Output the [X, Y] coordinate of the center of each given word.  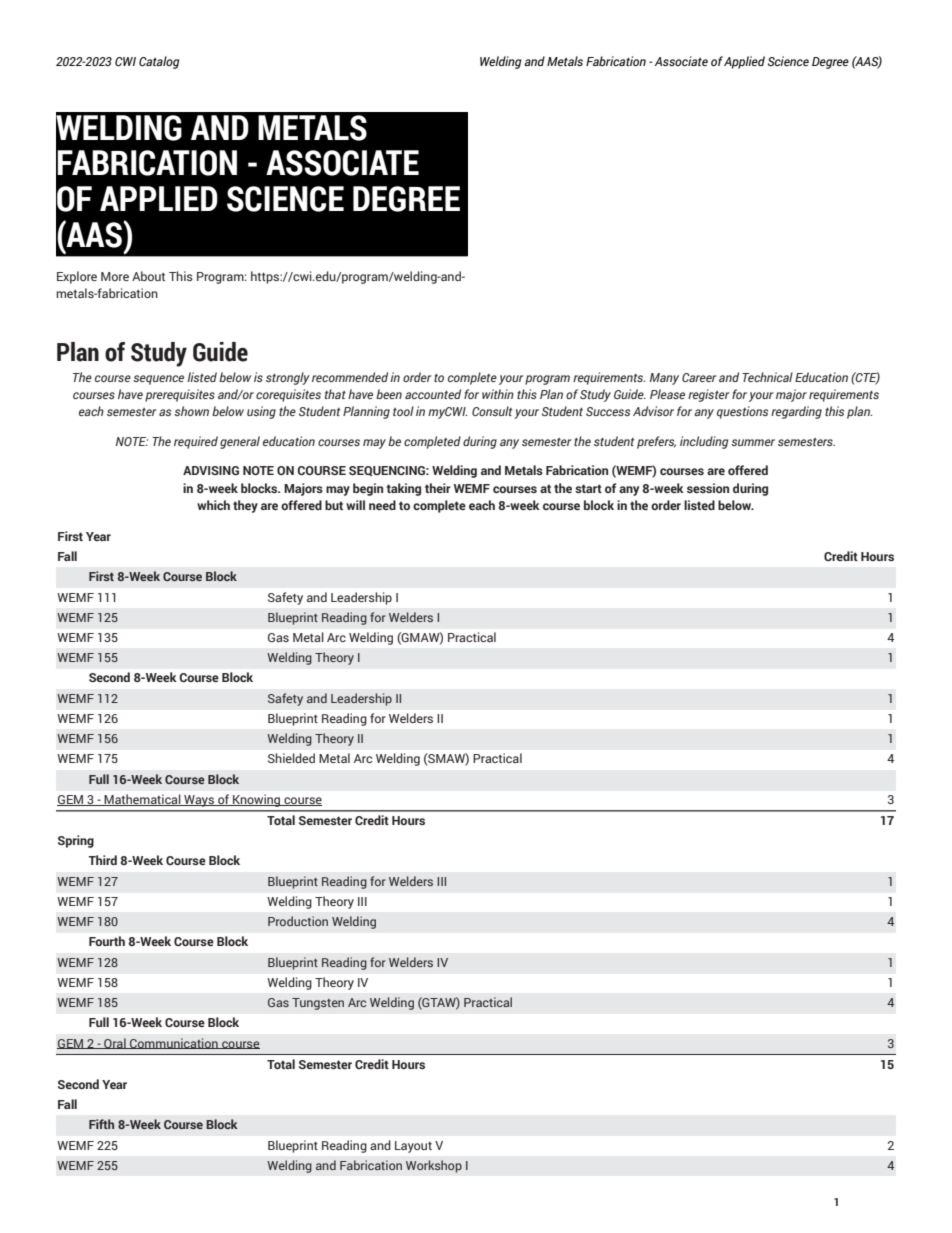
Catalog [159, 62]
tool [403, 411]
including [704, 442]
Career [699, 377]
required [196, 442]
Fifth [101, 1124]
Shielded [291, 758]
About [148, 276]
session [708, 488]
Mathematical [143, 800]
